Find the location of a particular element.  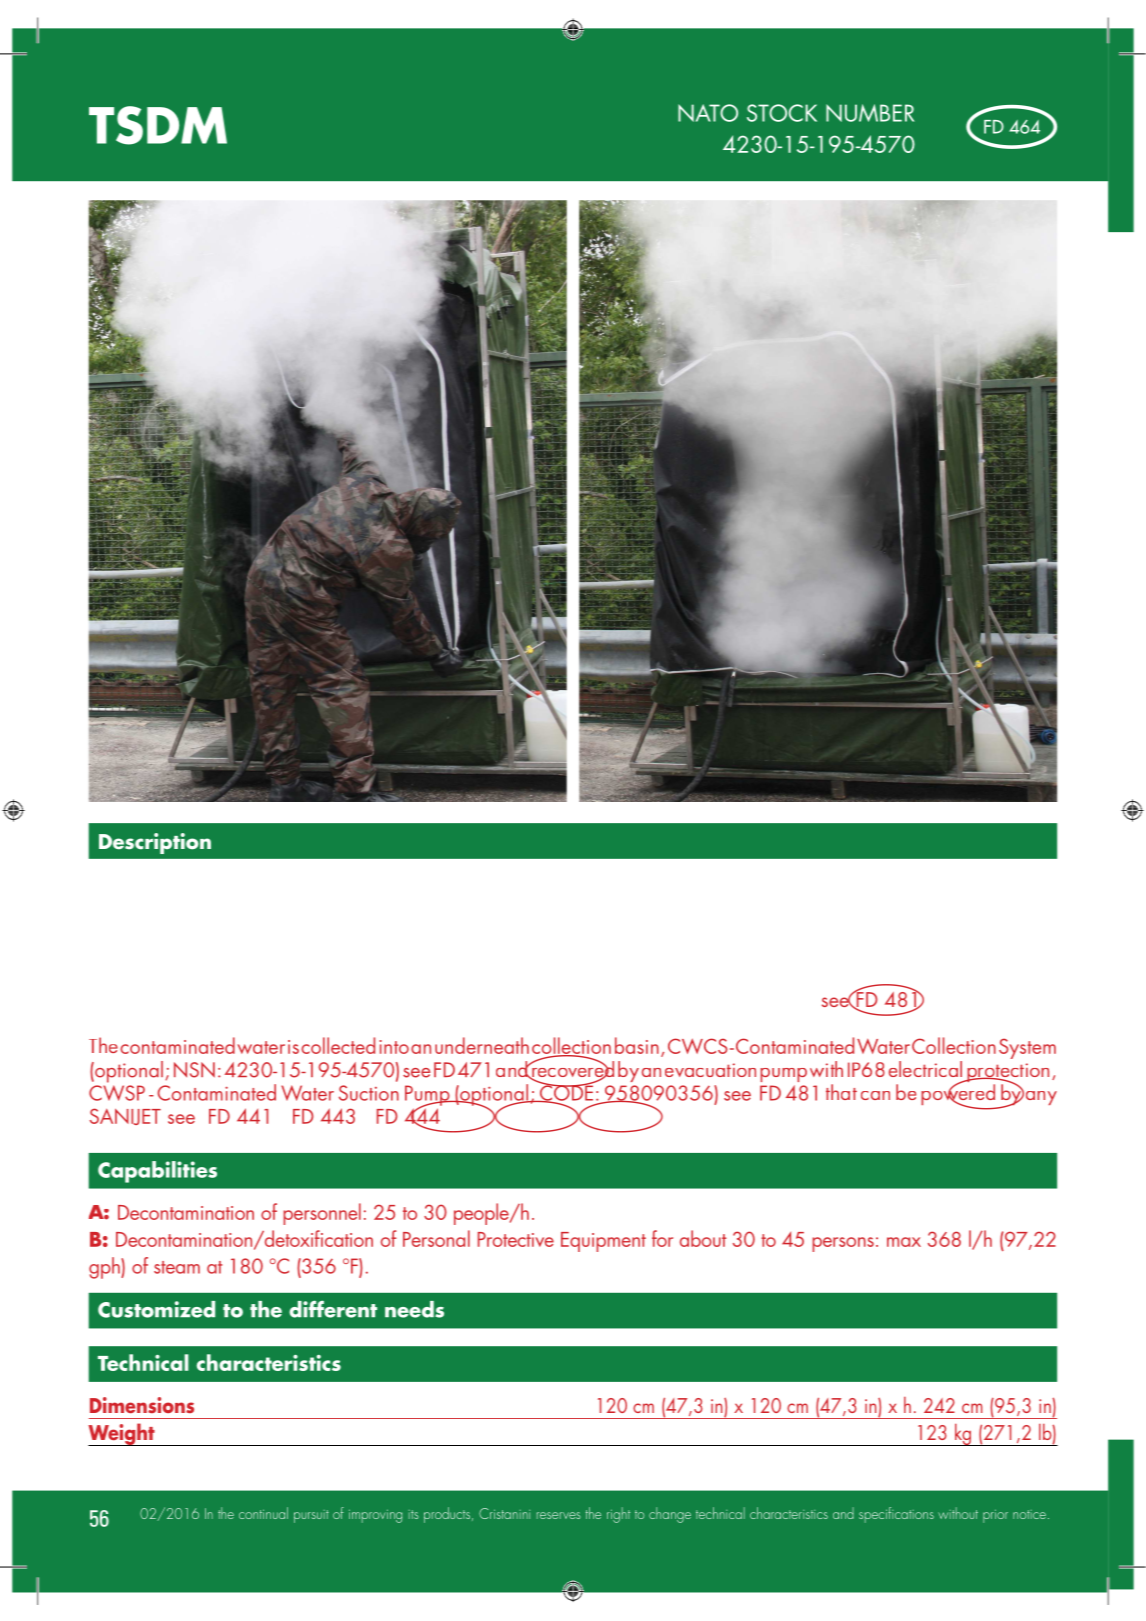

continual is located at coordinates (263, 1513).
